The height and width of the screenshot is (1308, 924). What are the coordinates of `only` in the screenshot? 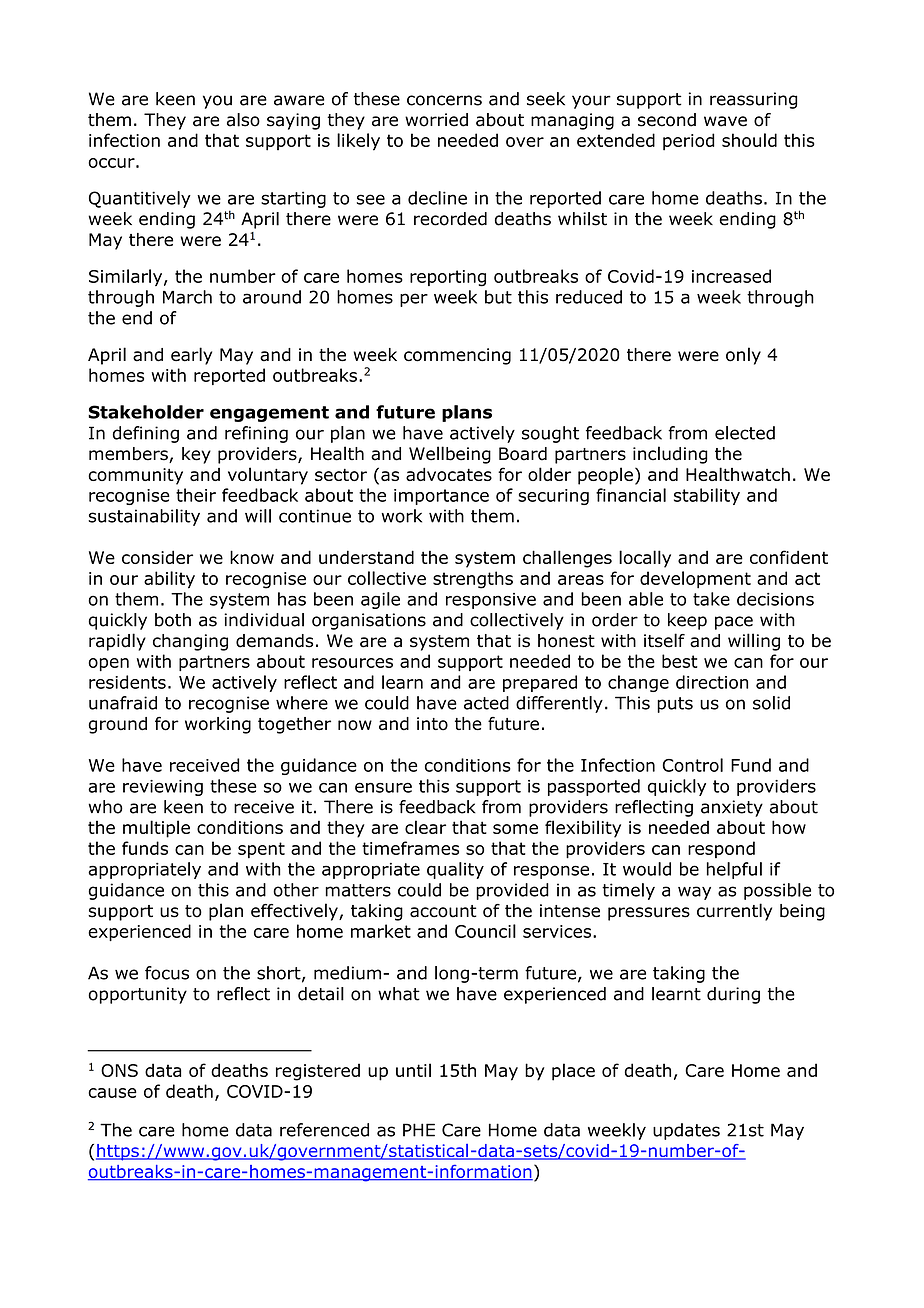 It's located at (743, 356).
